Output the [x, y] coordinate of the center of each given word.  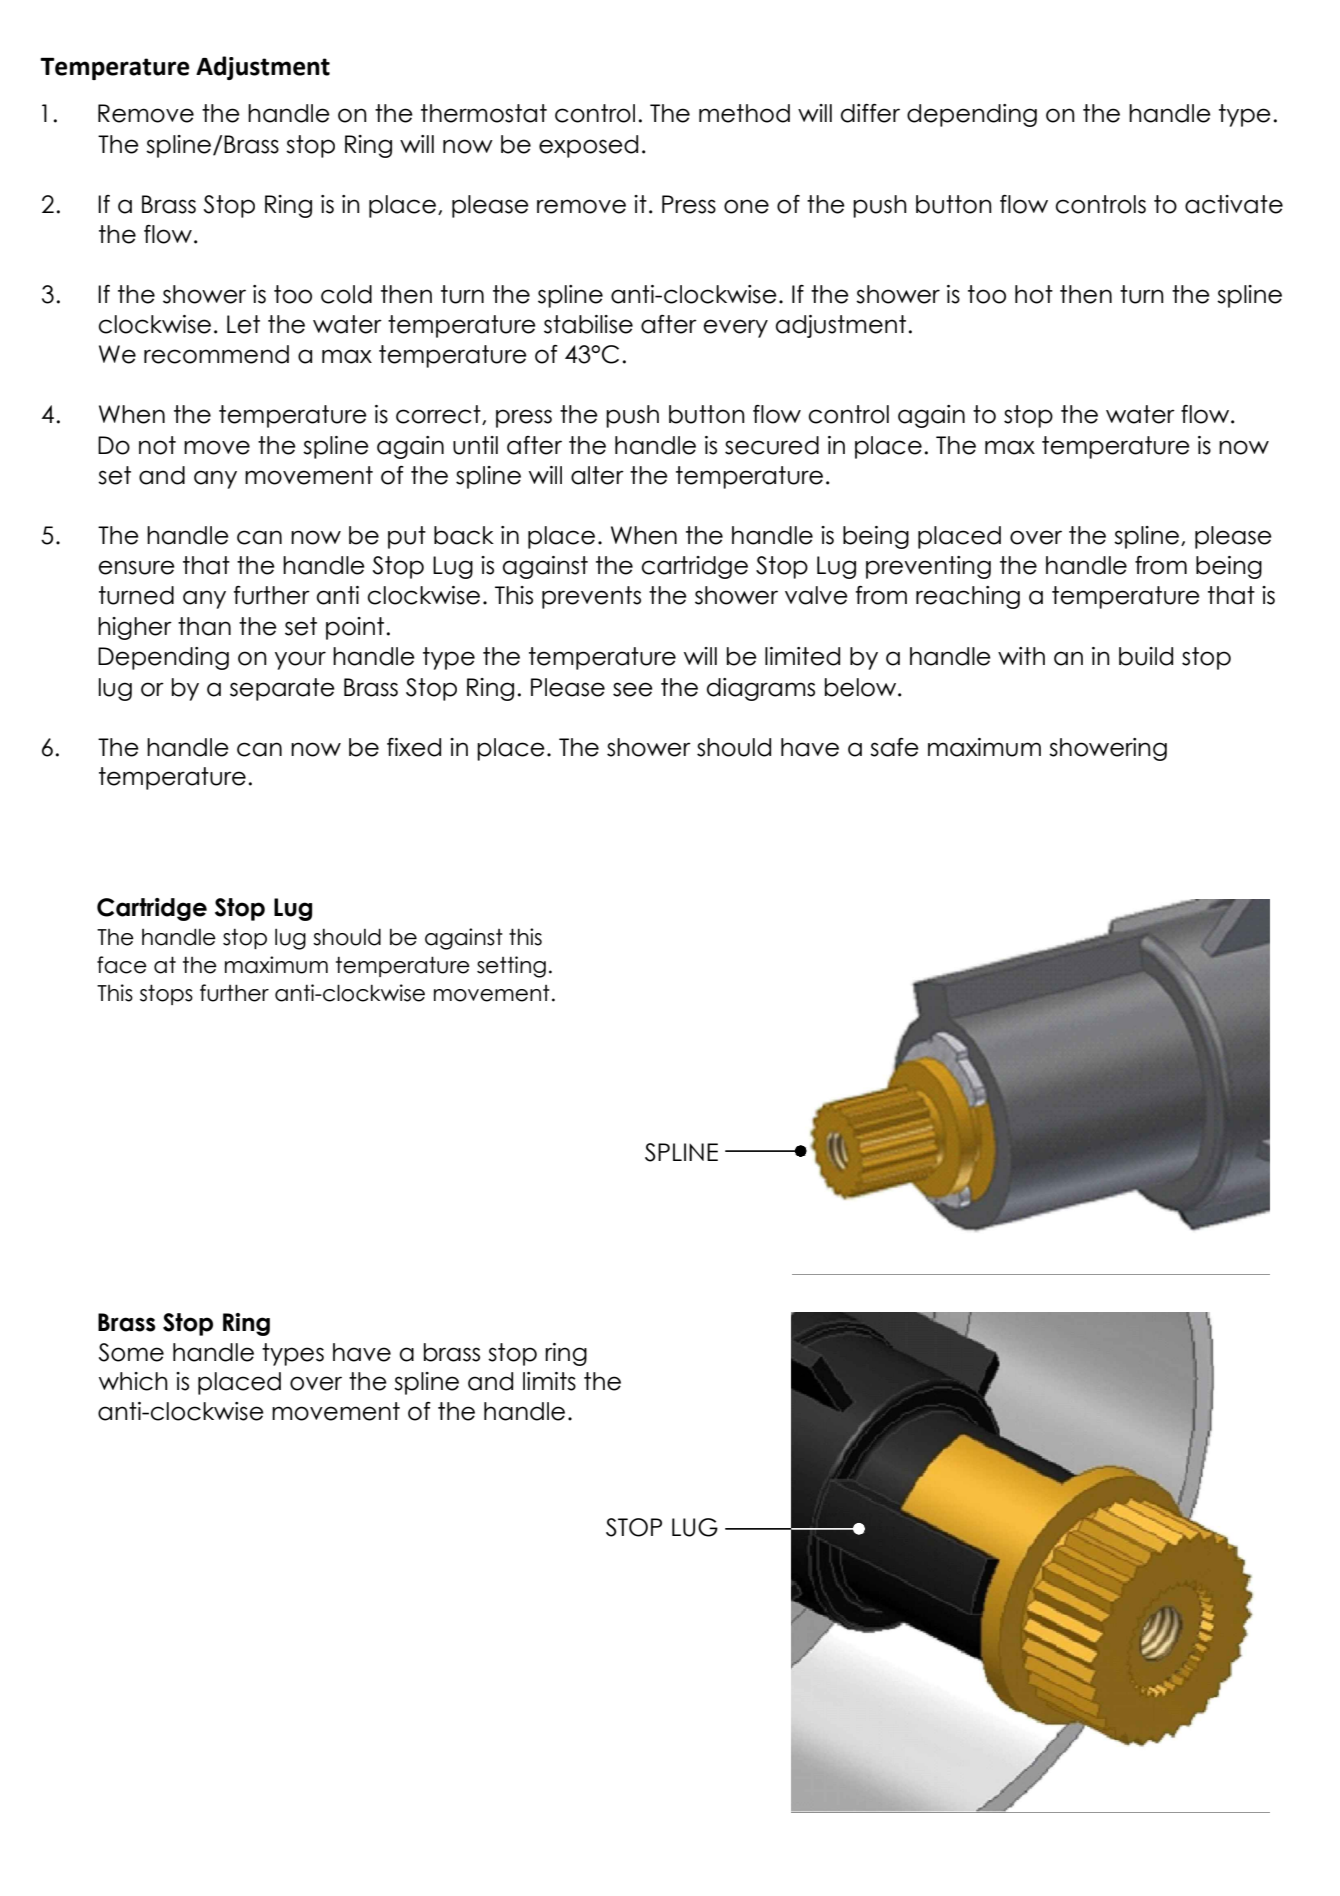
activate [1234, 204]
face [122, 965]
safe [894, 747]
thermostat [484, 113]
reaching [968, 597]
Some [131, 1352]
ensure [136, 567]
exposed [588, 146]
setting [511, 967]
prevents [591, 597]
